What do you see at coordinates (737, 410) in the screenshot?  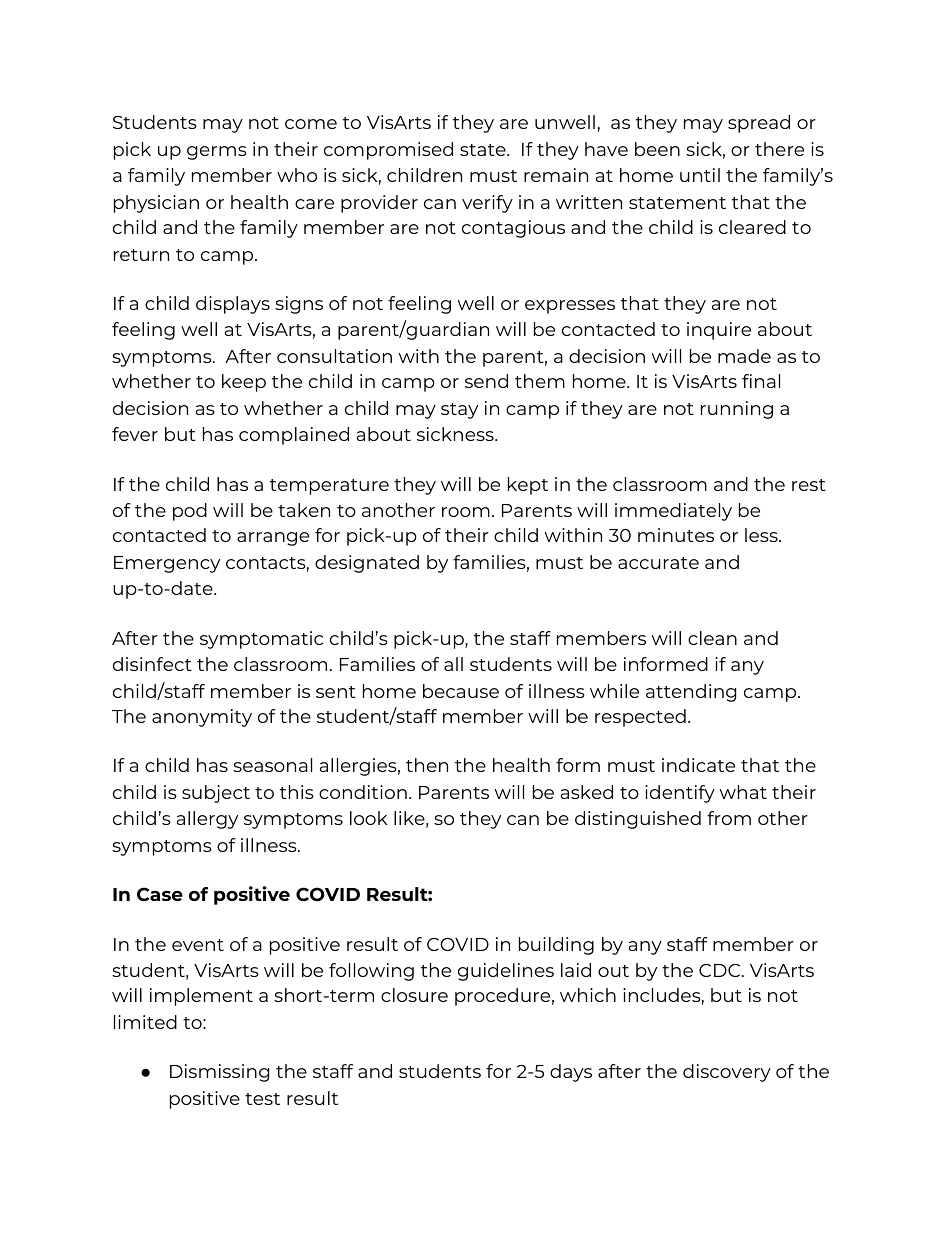 I see `running` at bounding box center [737, 410].
